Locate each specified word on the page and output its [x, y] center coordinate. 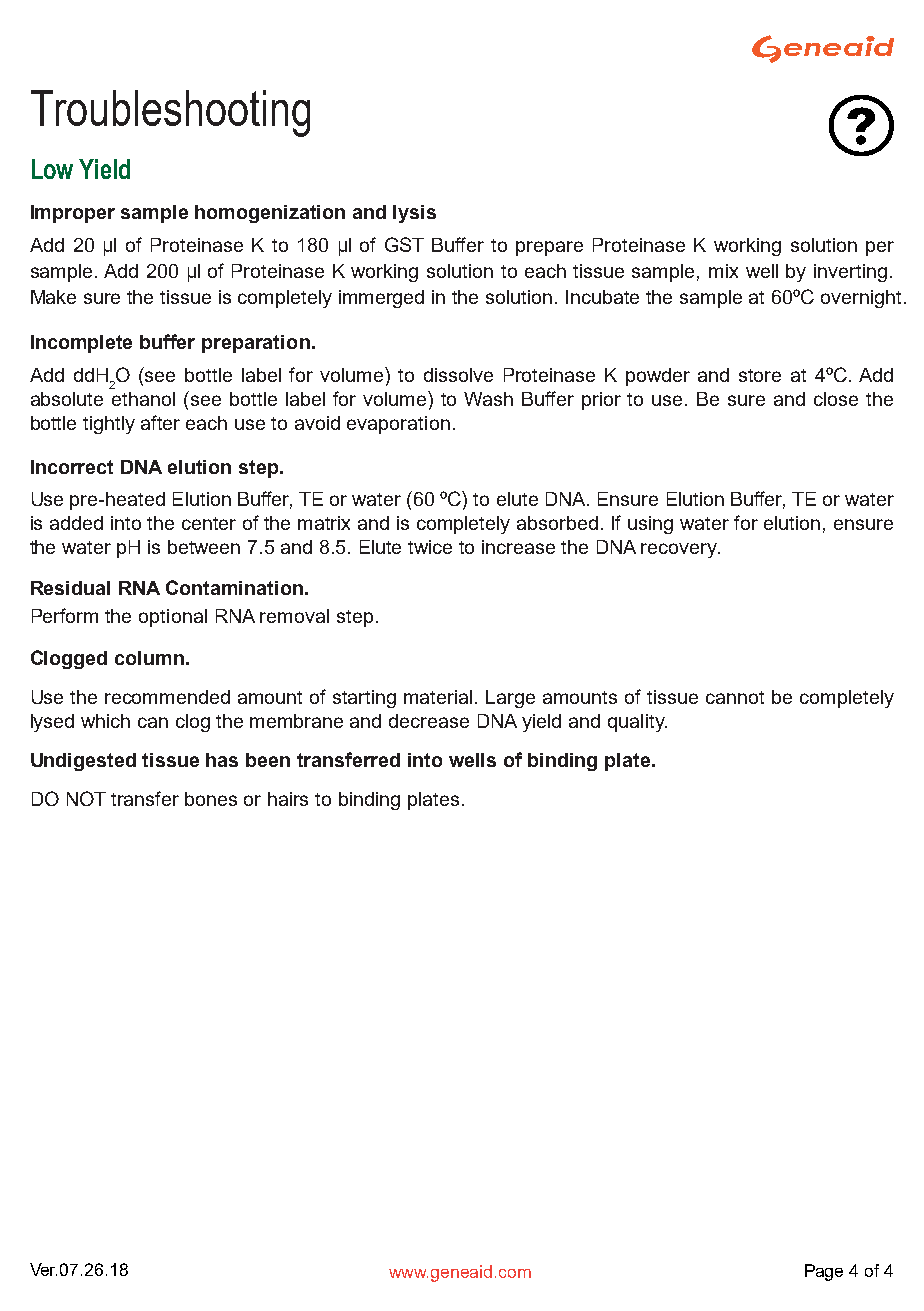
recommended [167, 697]
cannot [735, 697]
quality [637, 723]
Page [824, 1272]
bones [211, 799]
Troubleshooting [170, 113]
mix [723, 271]
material [438, 697]
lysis [414, 214]
